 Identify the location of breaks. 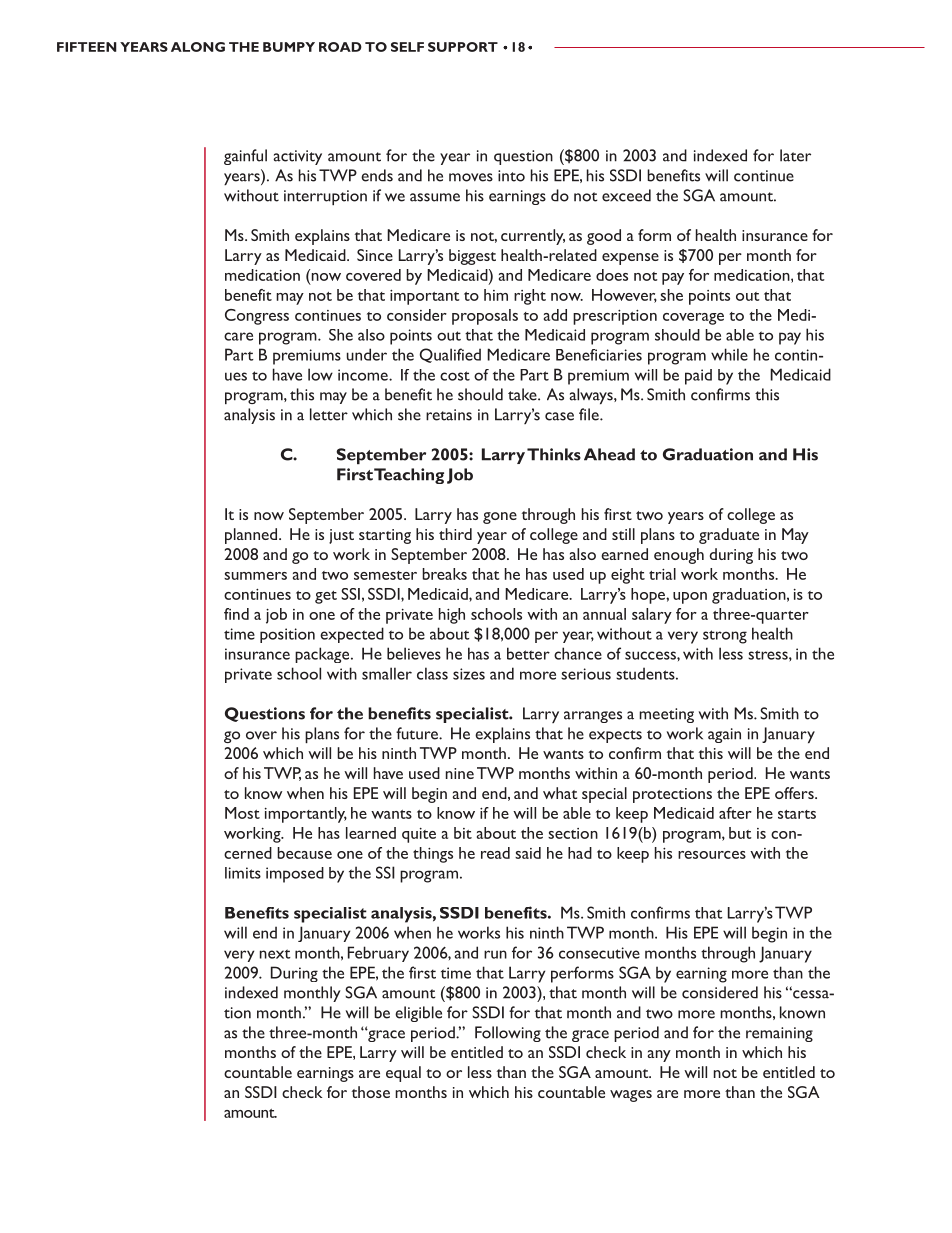
(444, 574).
